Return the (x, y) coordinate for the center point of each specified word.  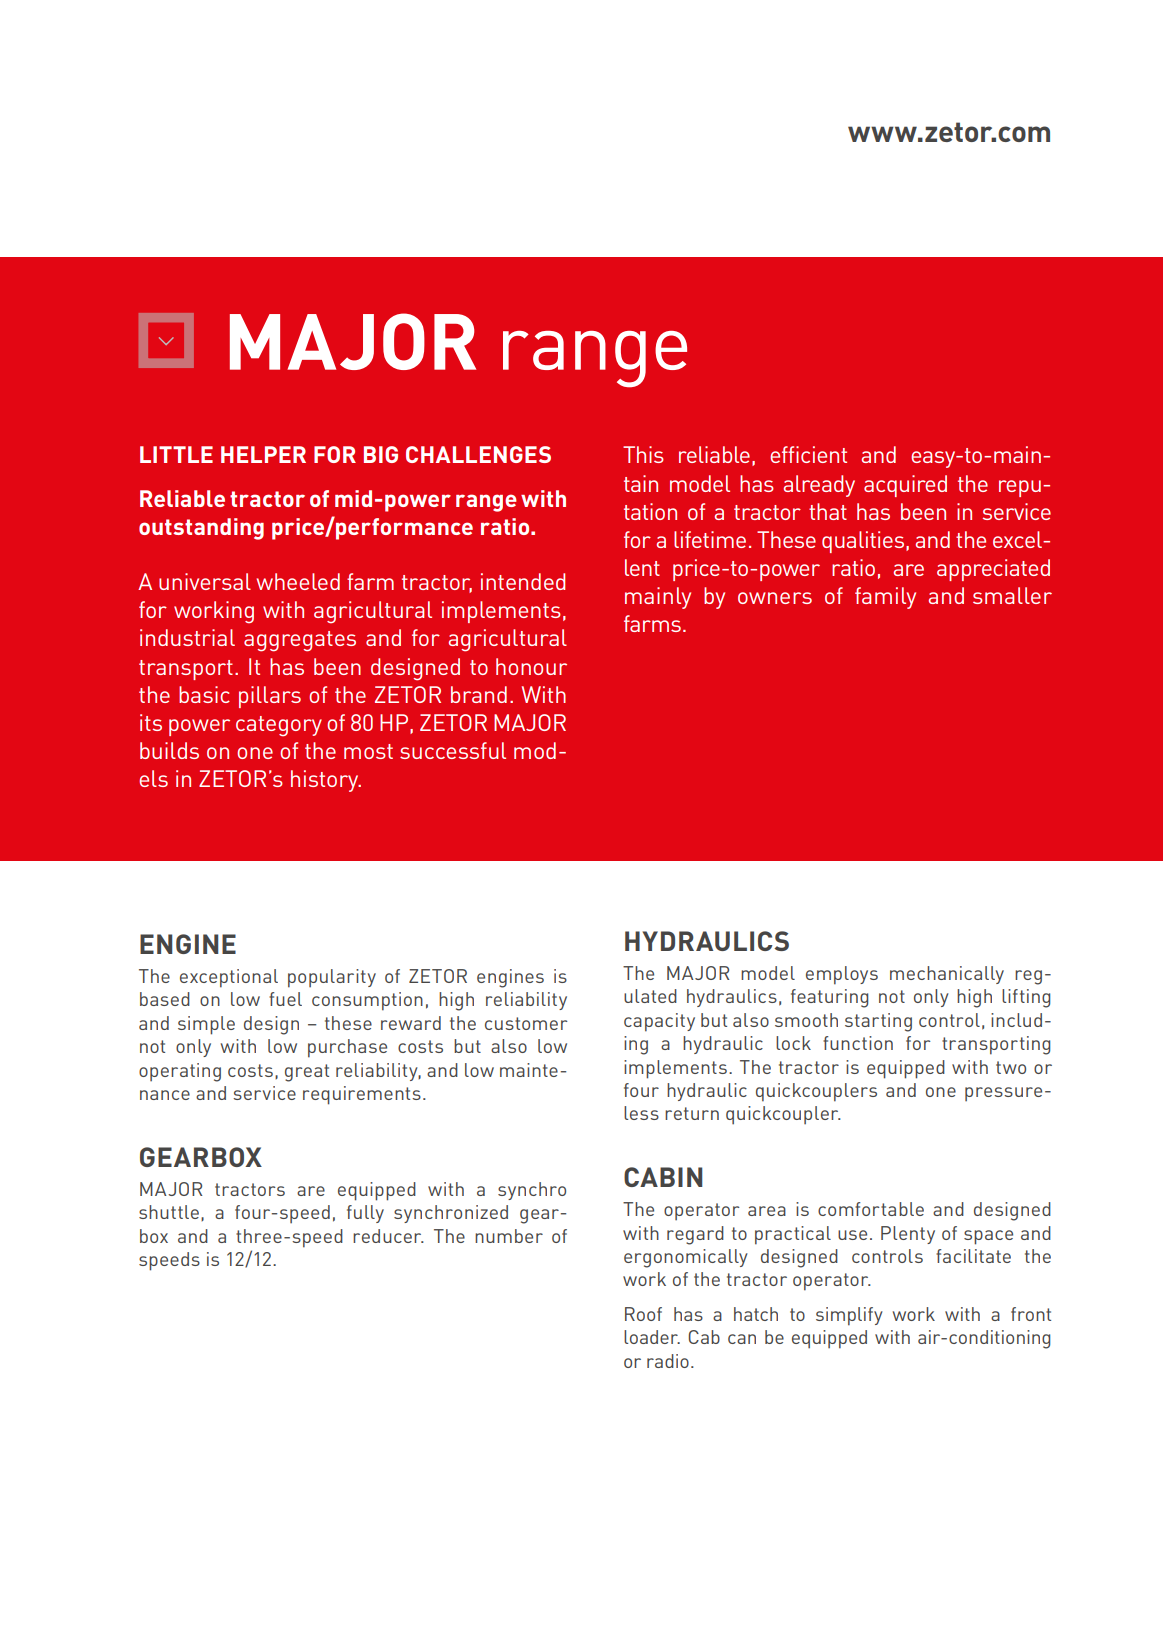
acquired (905, 486)
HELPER (263, 454)
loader (652, 1337)
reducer (388, 1236)
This (643, 454)
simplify (849, 1316)
